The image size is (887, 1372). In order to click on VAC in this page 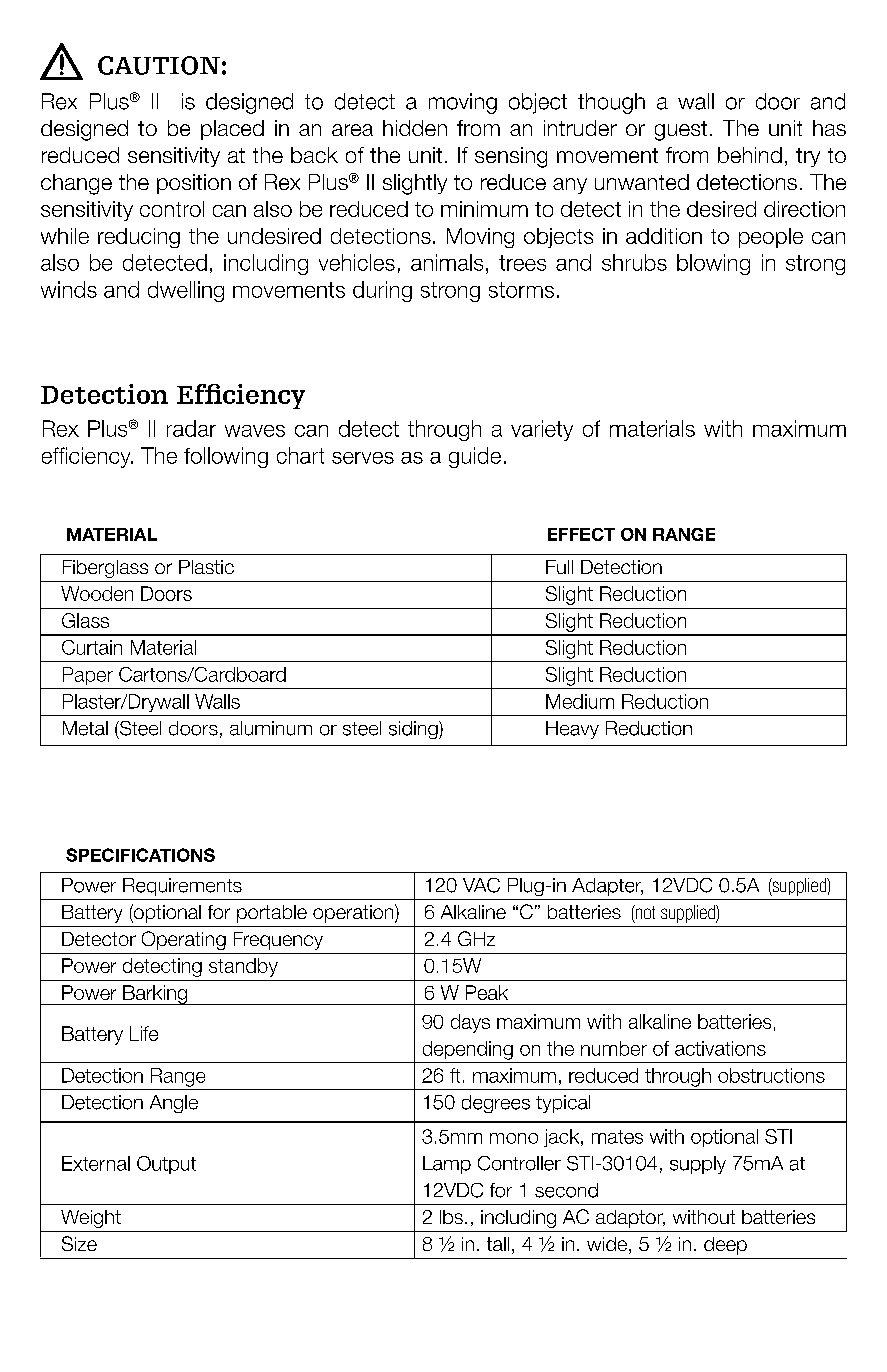, I will do `click(481, 885)`.
